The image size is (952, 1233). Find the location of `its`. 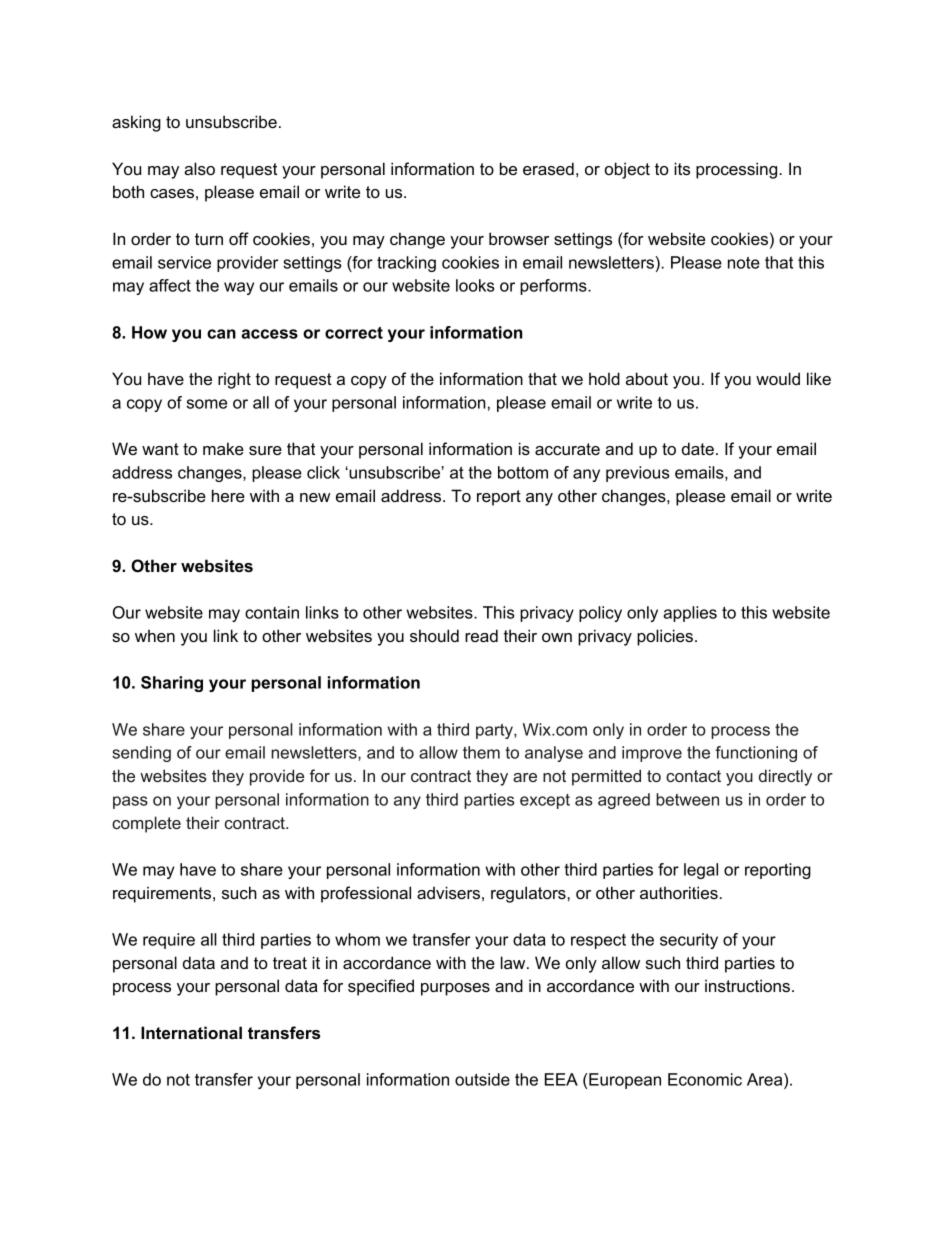

its is located at coordinates (682, 168).
